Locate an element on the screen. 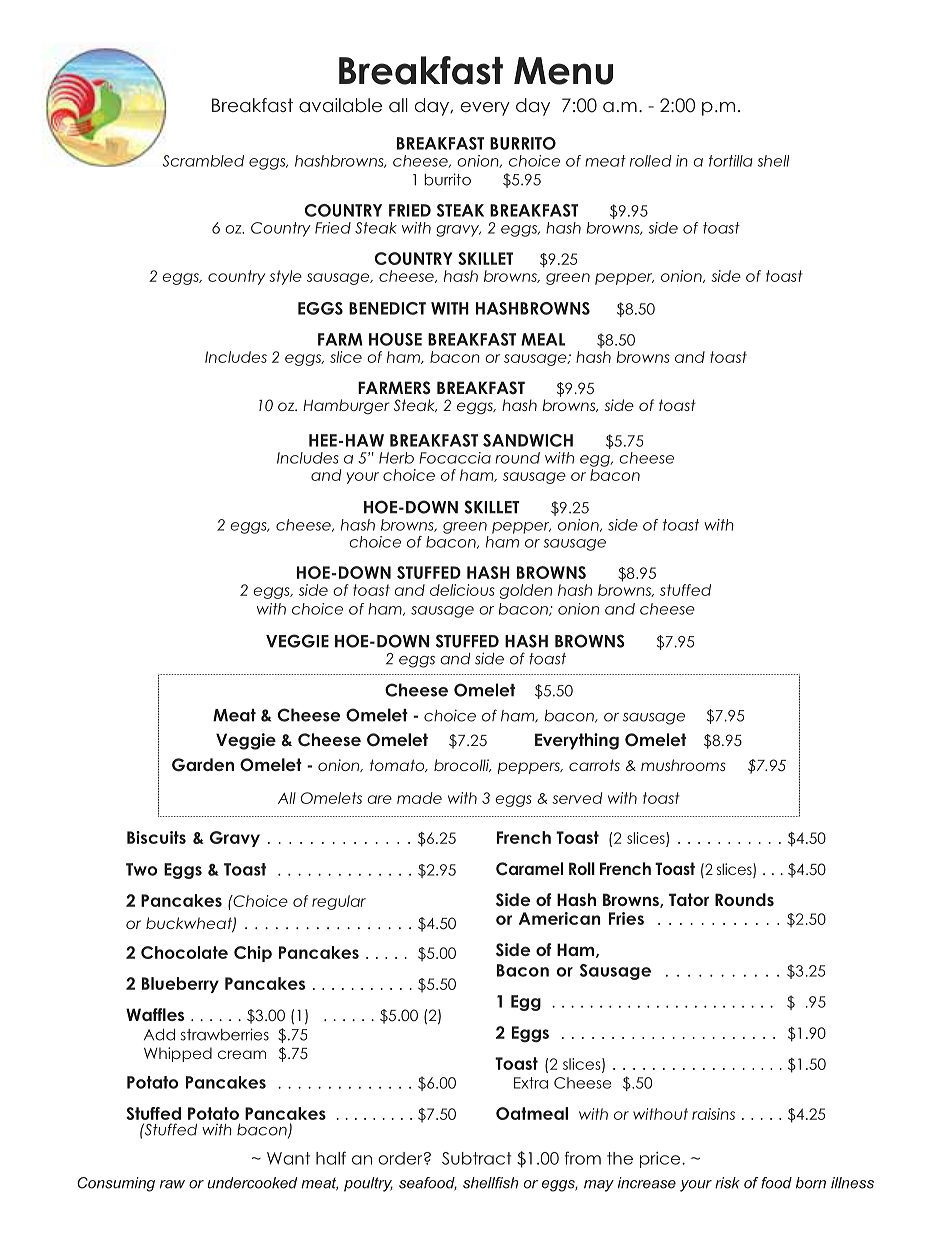  Focaccia is located at coordinates (455, 458).
